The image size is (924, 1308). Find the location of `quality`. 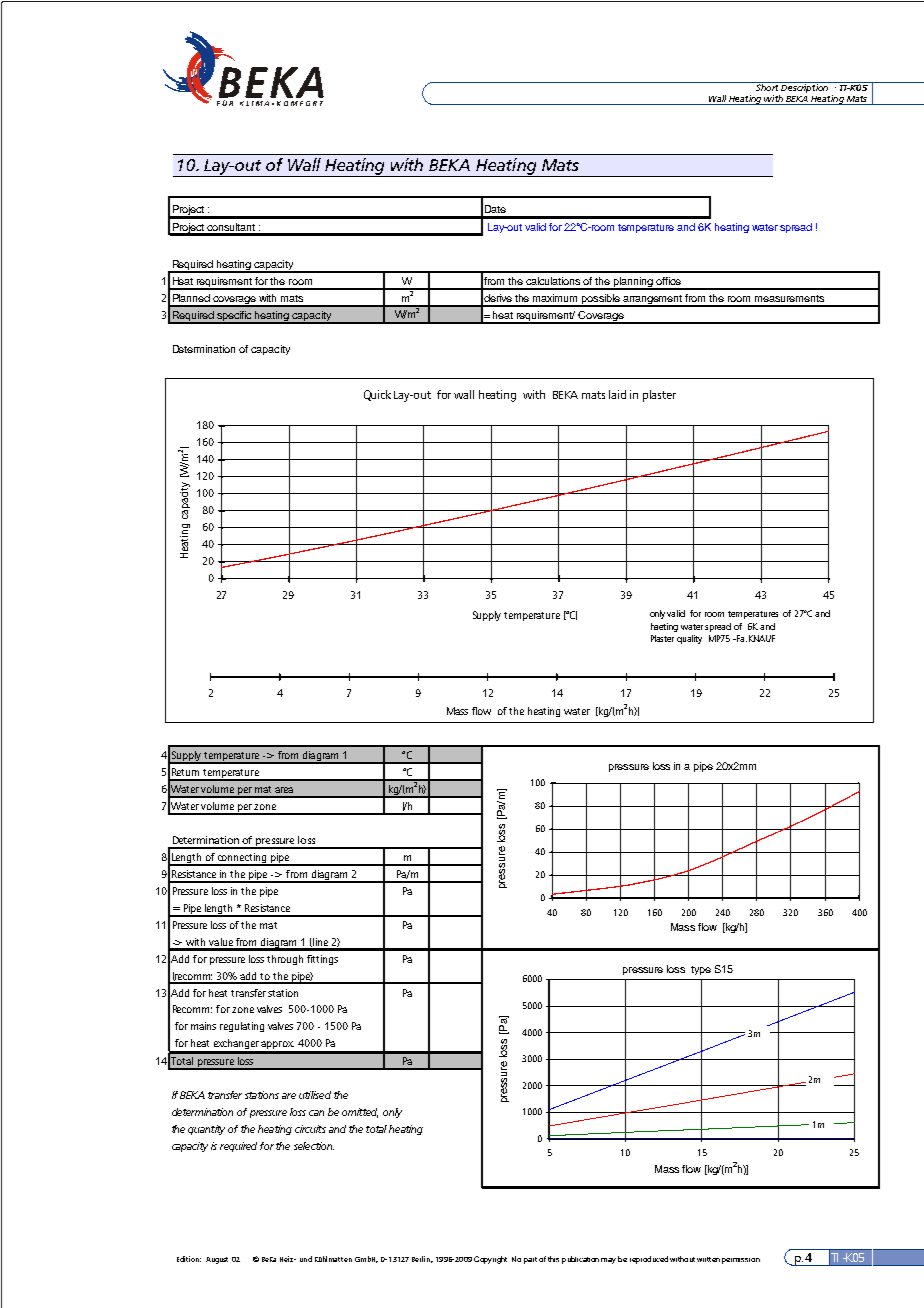

quality is located at coordinates (689, 639).
